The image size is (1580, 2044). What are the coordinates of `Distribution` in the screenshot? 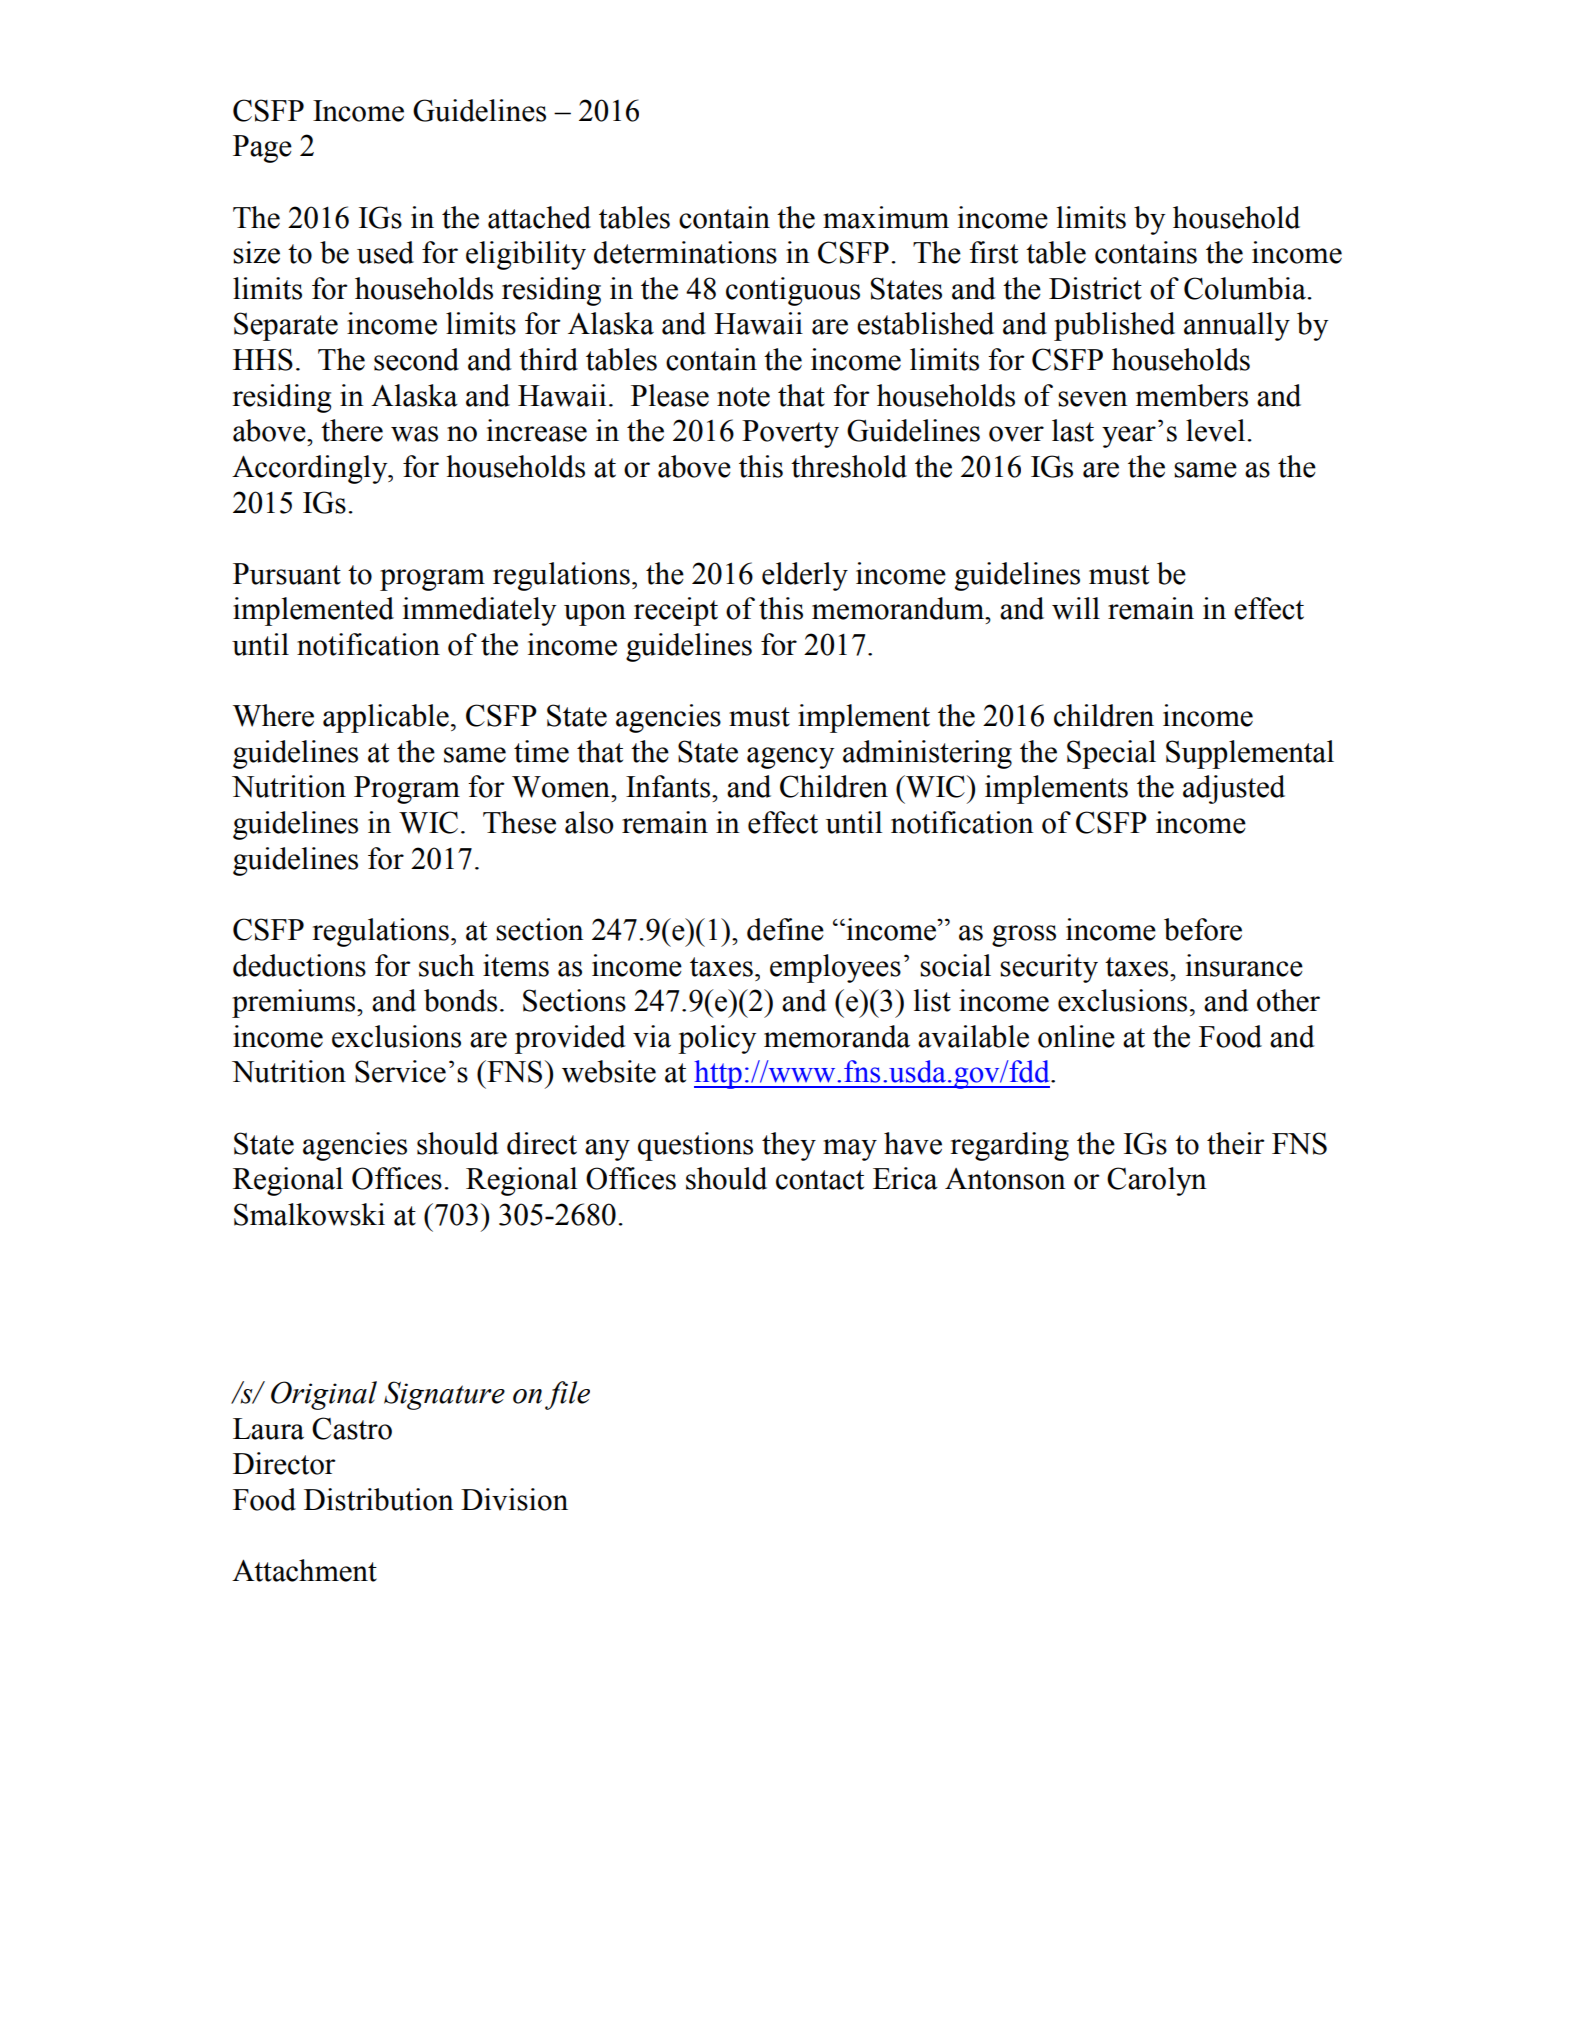 It's located at (379, 1499).
